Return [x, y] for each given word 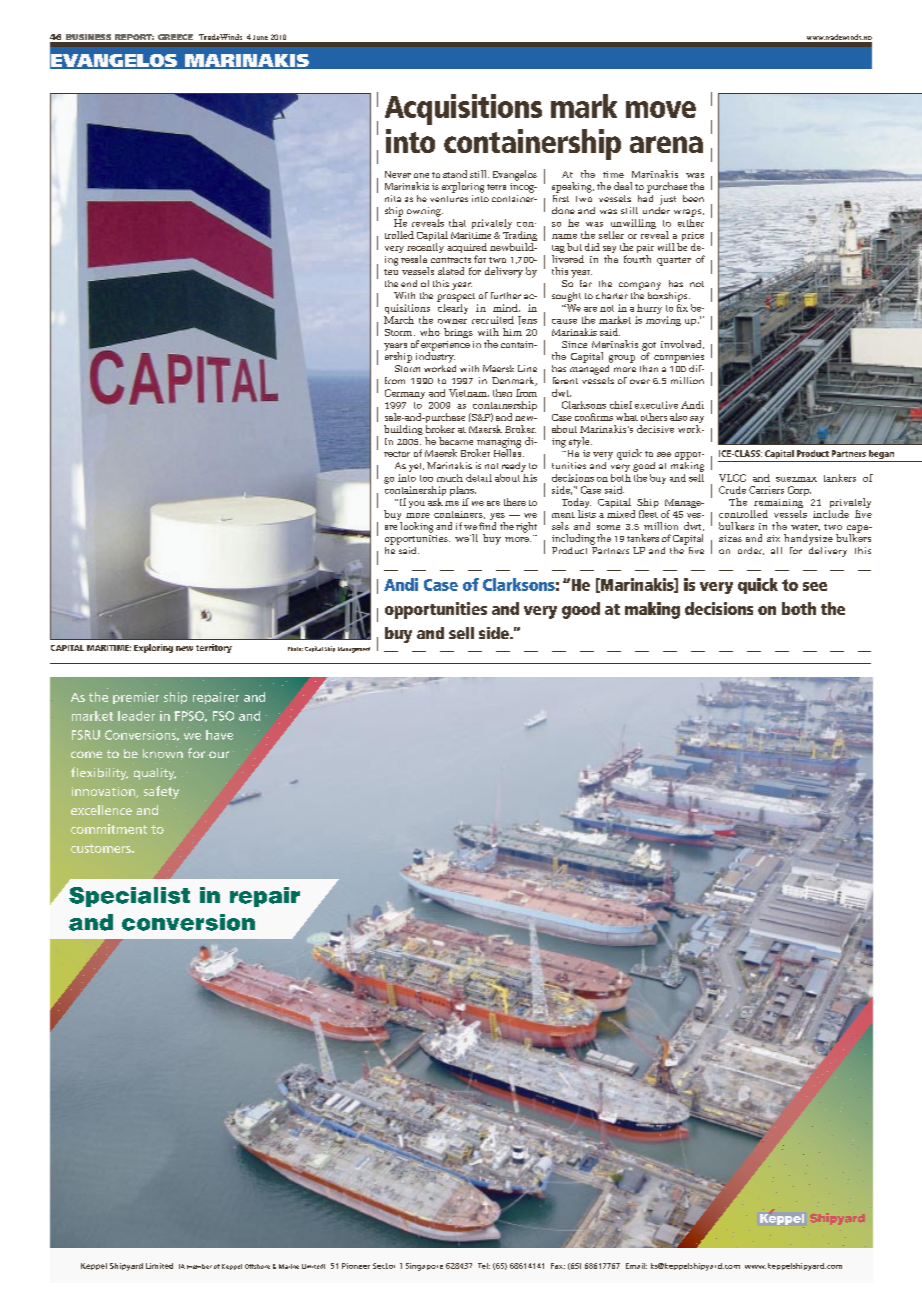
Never [398, 174]
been [693, 198]
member [199, 1266]
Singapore [424, 1267]
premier [136, 698]
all [776, 550]
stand [455, 174]
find [487, 526]
